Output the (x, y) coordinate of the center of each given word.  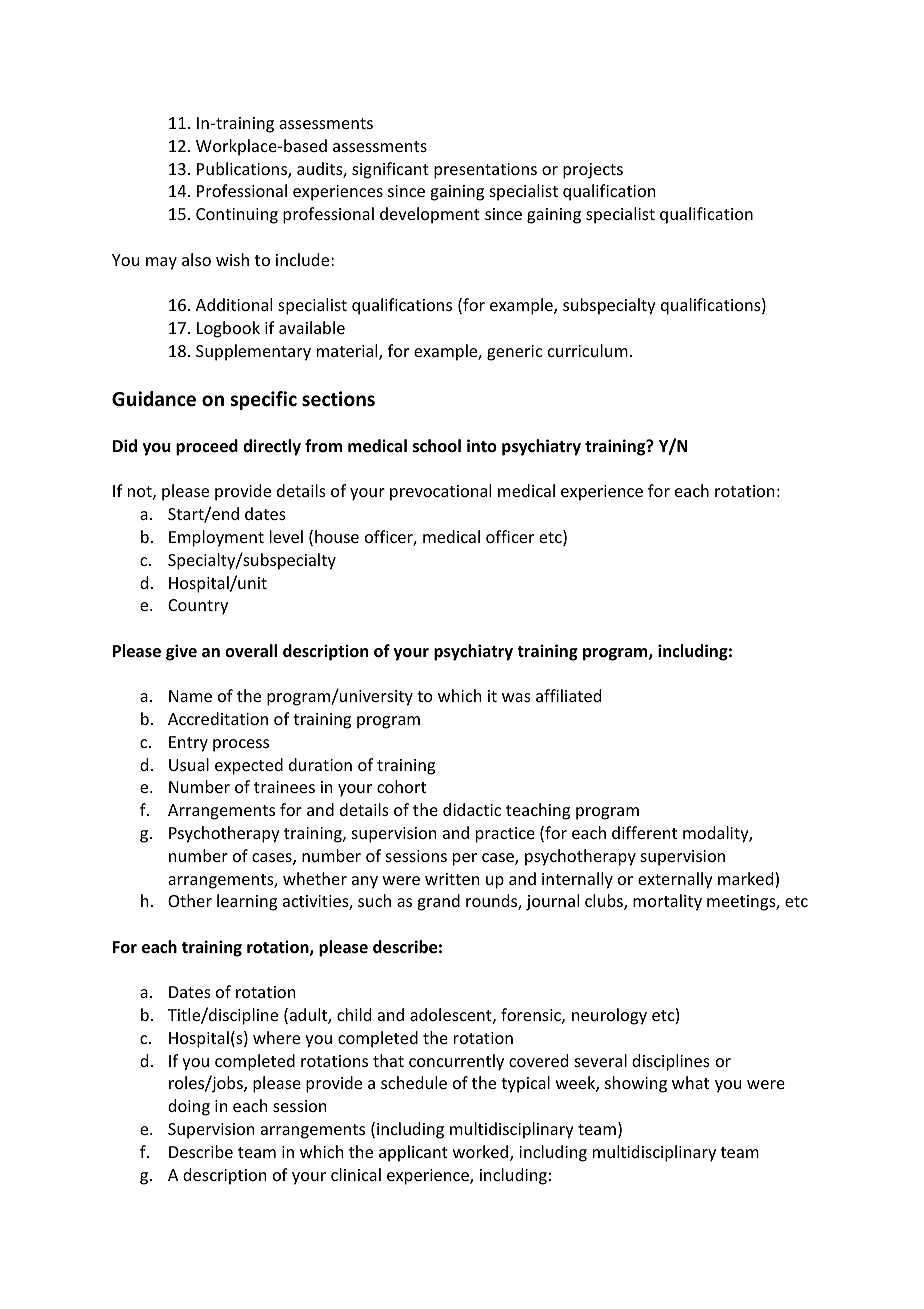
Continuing (237, 216)
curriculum (588, 350)
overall (251, 651)
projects (593, 171)
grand (438, 902)
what (690, 1082)
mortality (667, 902)
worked (482, 1153)
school (437, 446)
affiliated (568, 695)
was (516, 697)
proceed (207, 447)
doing (189, 1107)
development (430, 215)
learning (247, 902)
